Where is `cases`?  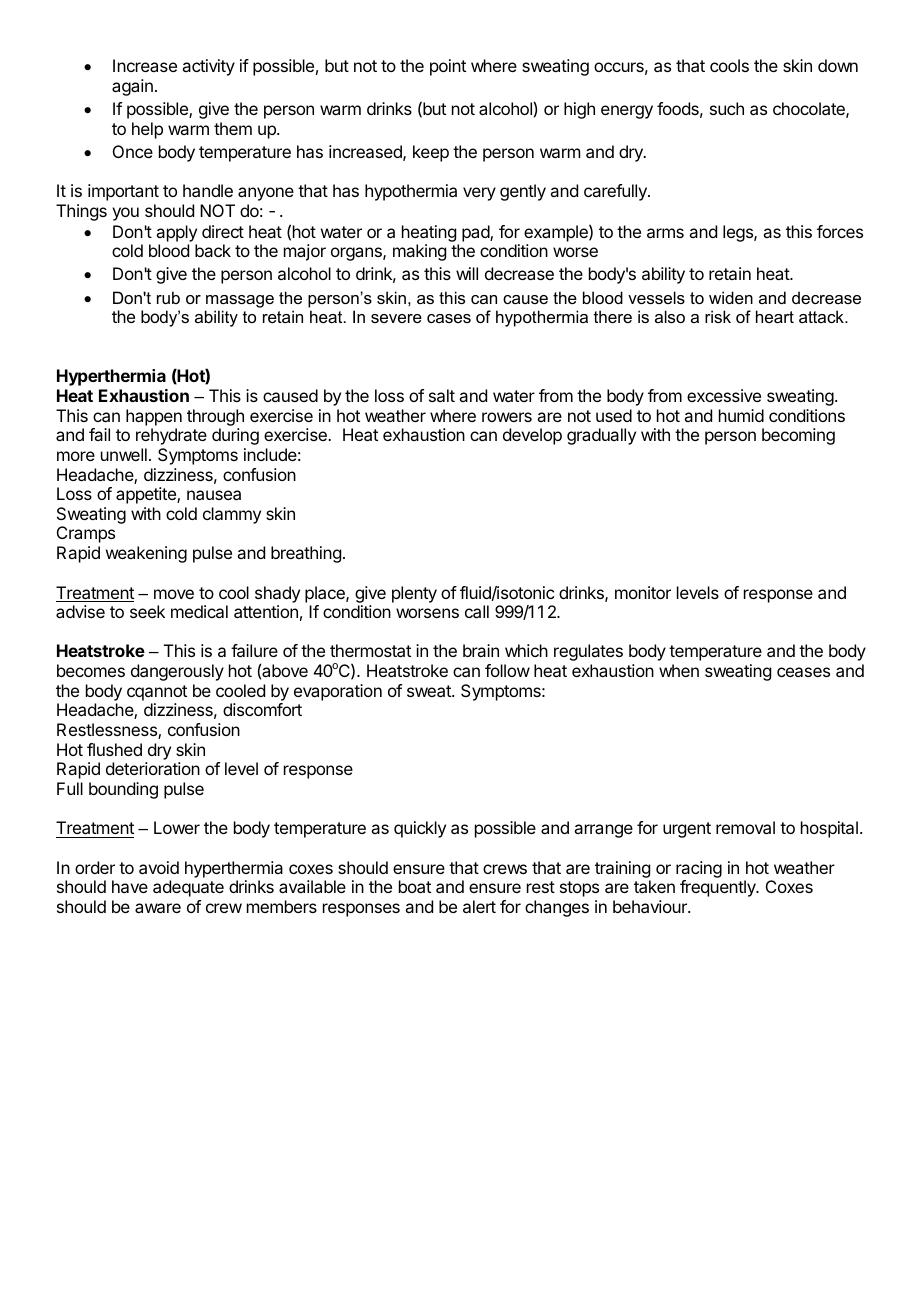
cases is located at coordinates (449, 318).
